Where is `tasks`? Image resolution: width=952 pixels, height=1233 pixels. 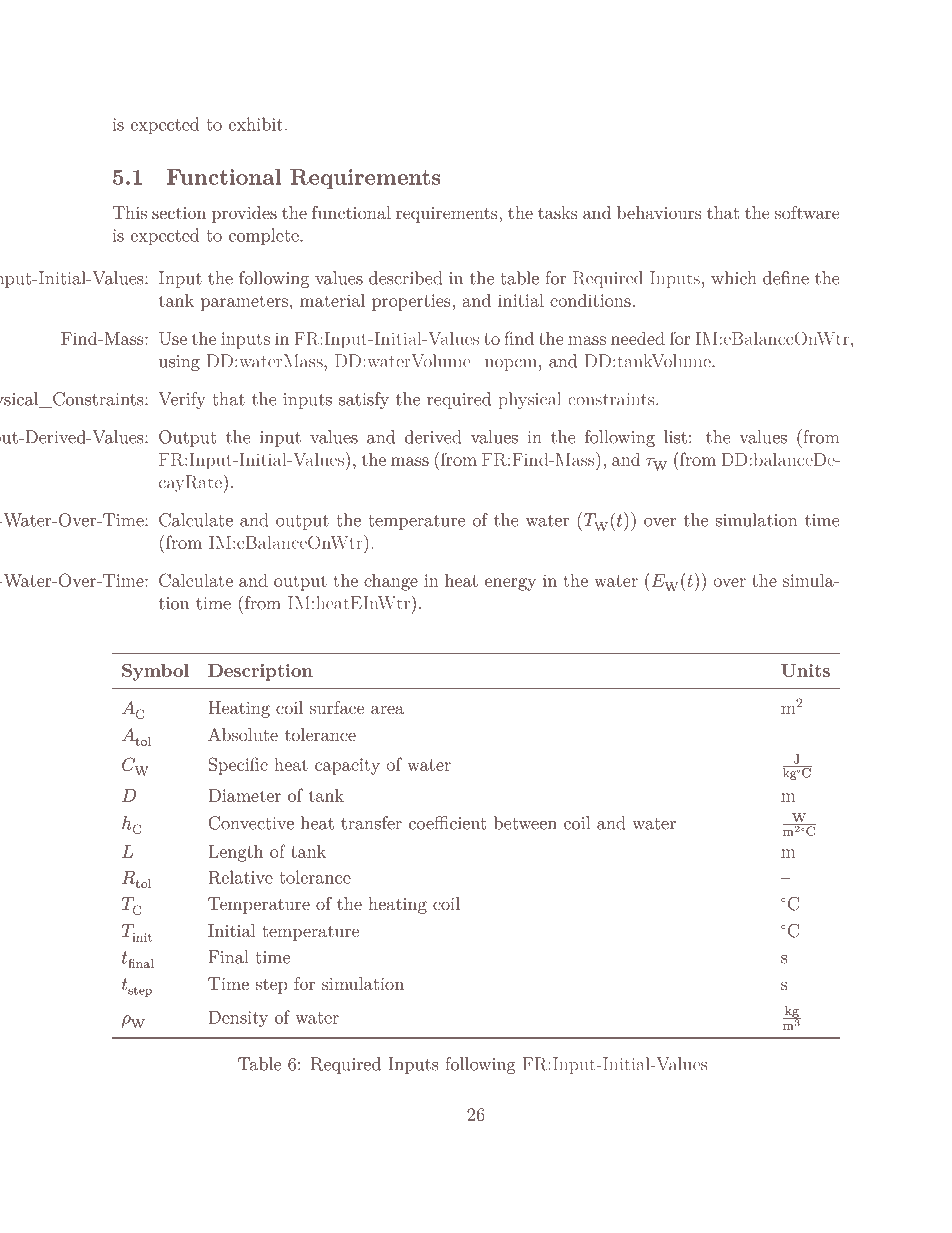
tasks is located at coordinates (558, 212).
